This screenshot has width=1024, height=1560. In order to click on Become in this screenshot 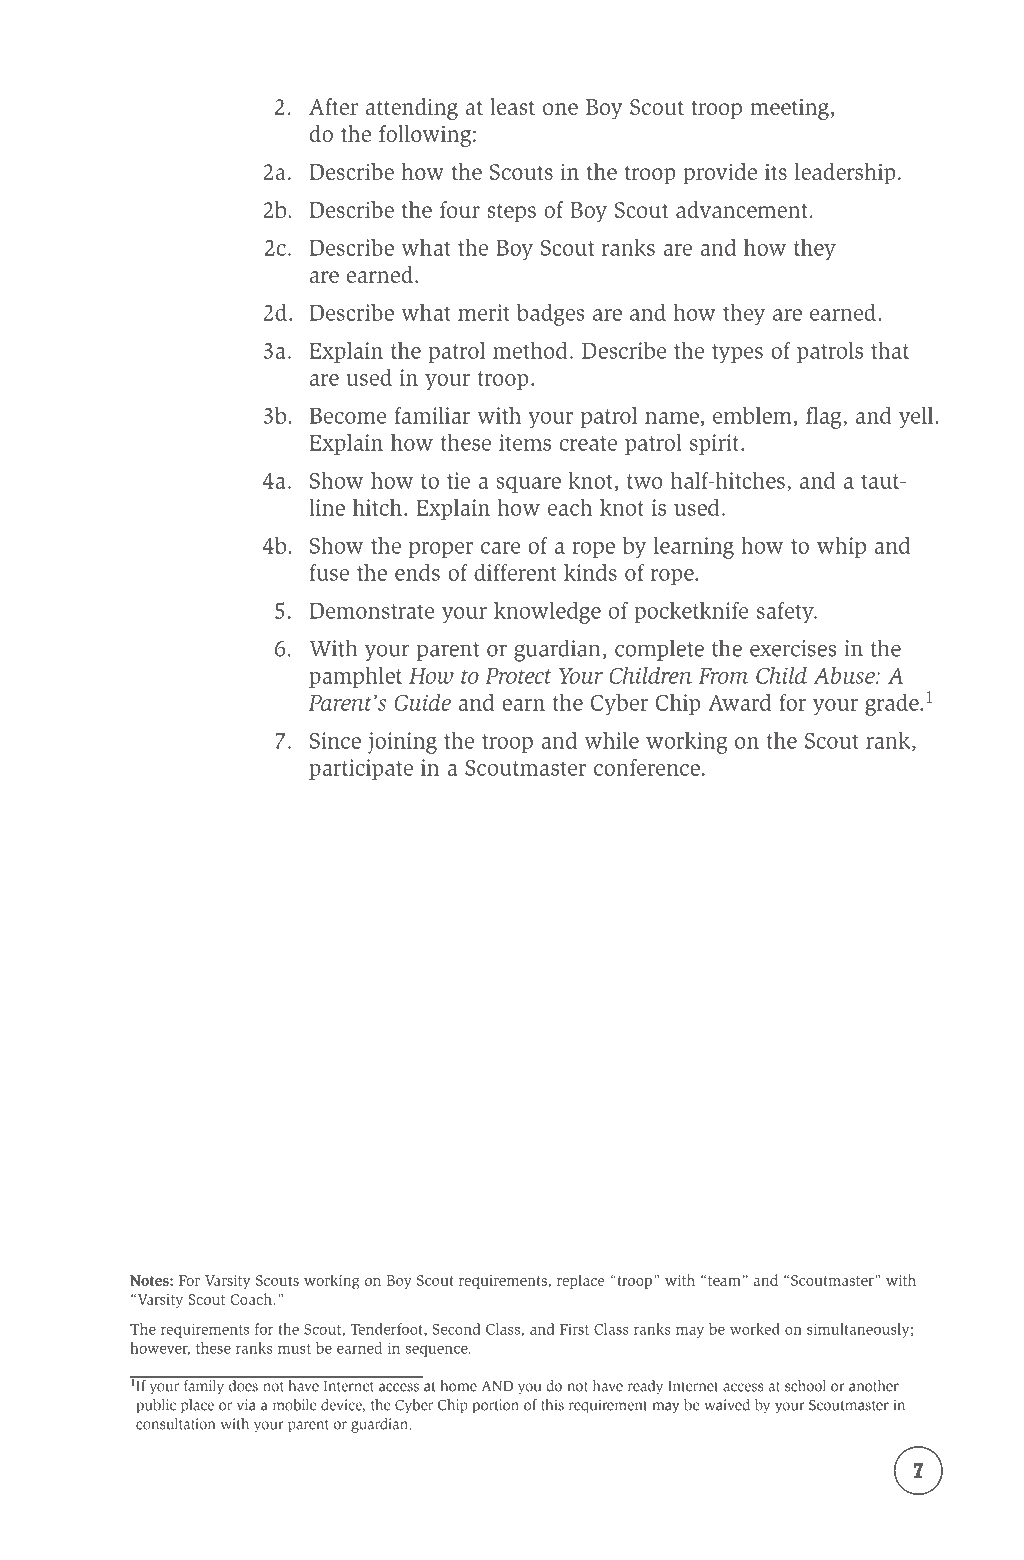, I will do `click(348, 416)`.
